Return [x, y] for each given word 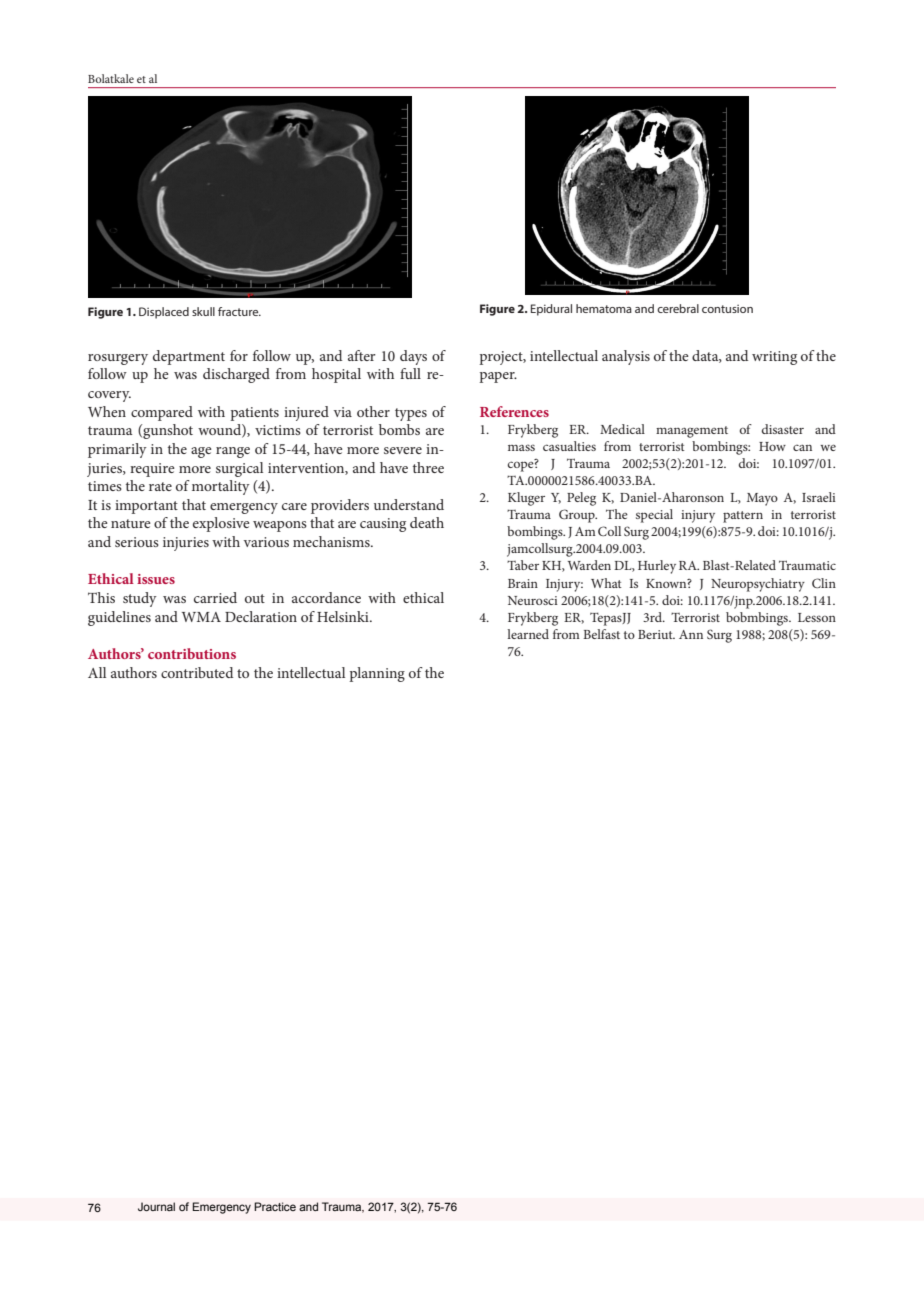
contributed [197, 672]
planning [377, 674]
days [413, 357]
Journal [156, 1206]
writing [774, 358]
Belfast [601, 634]
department [189, 357]
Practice [275, 1206]
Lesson [817, 617]
